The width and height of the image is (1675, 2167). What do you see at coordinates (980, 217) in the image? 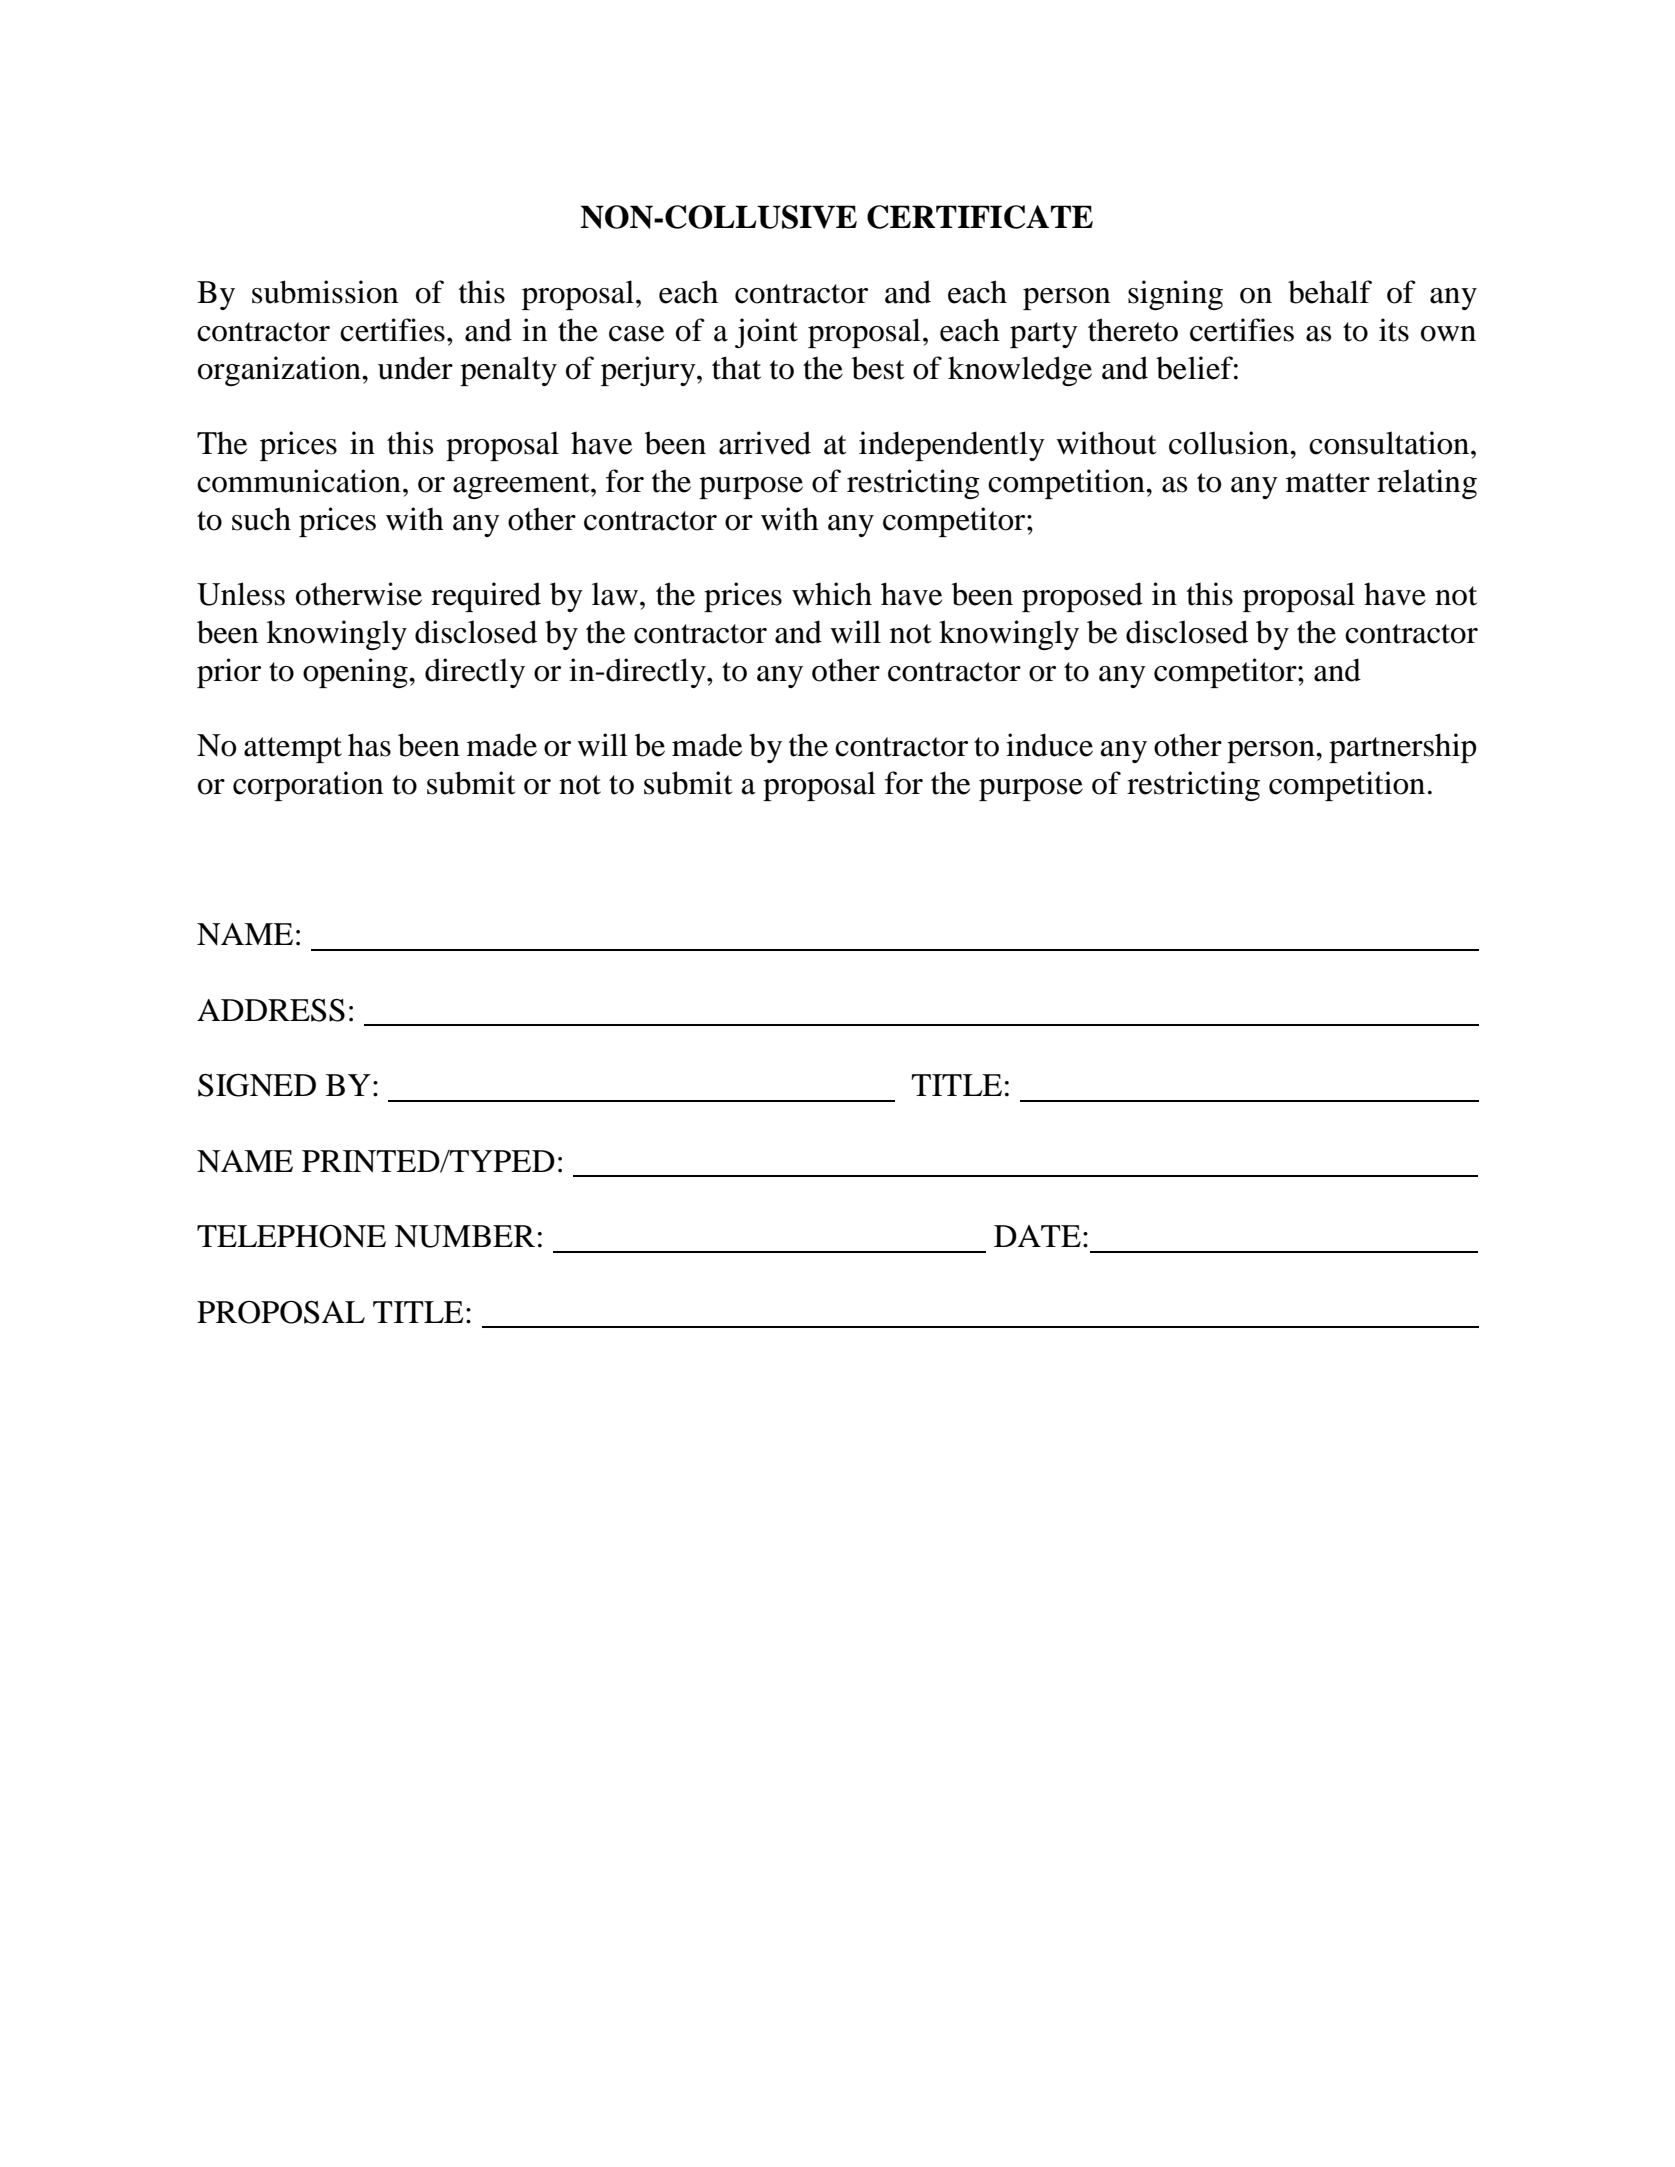
I see `CERTIFICATE` at bounding box center [980, 217].
